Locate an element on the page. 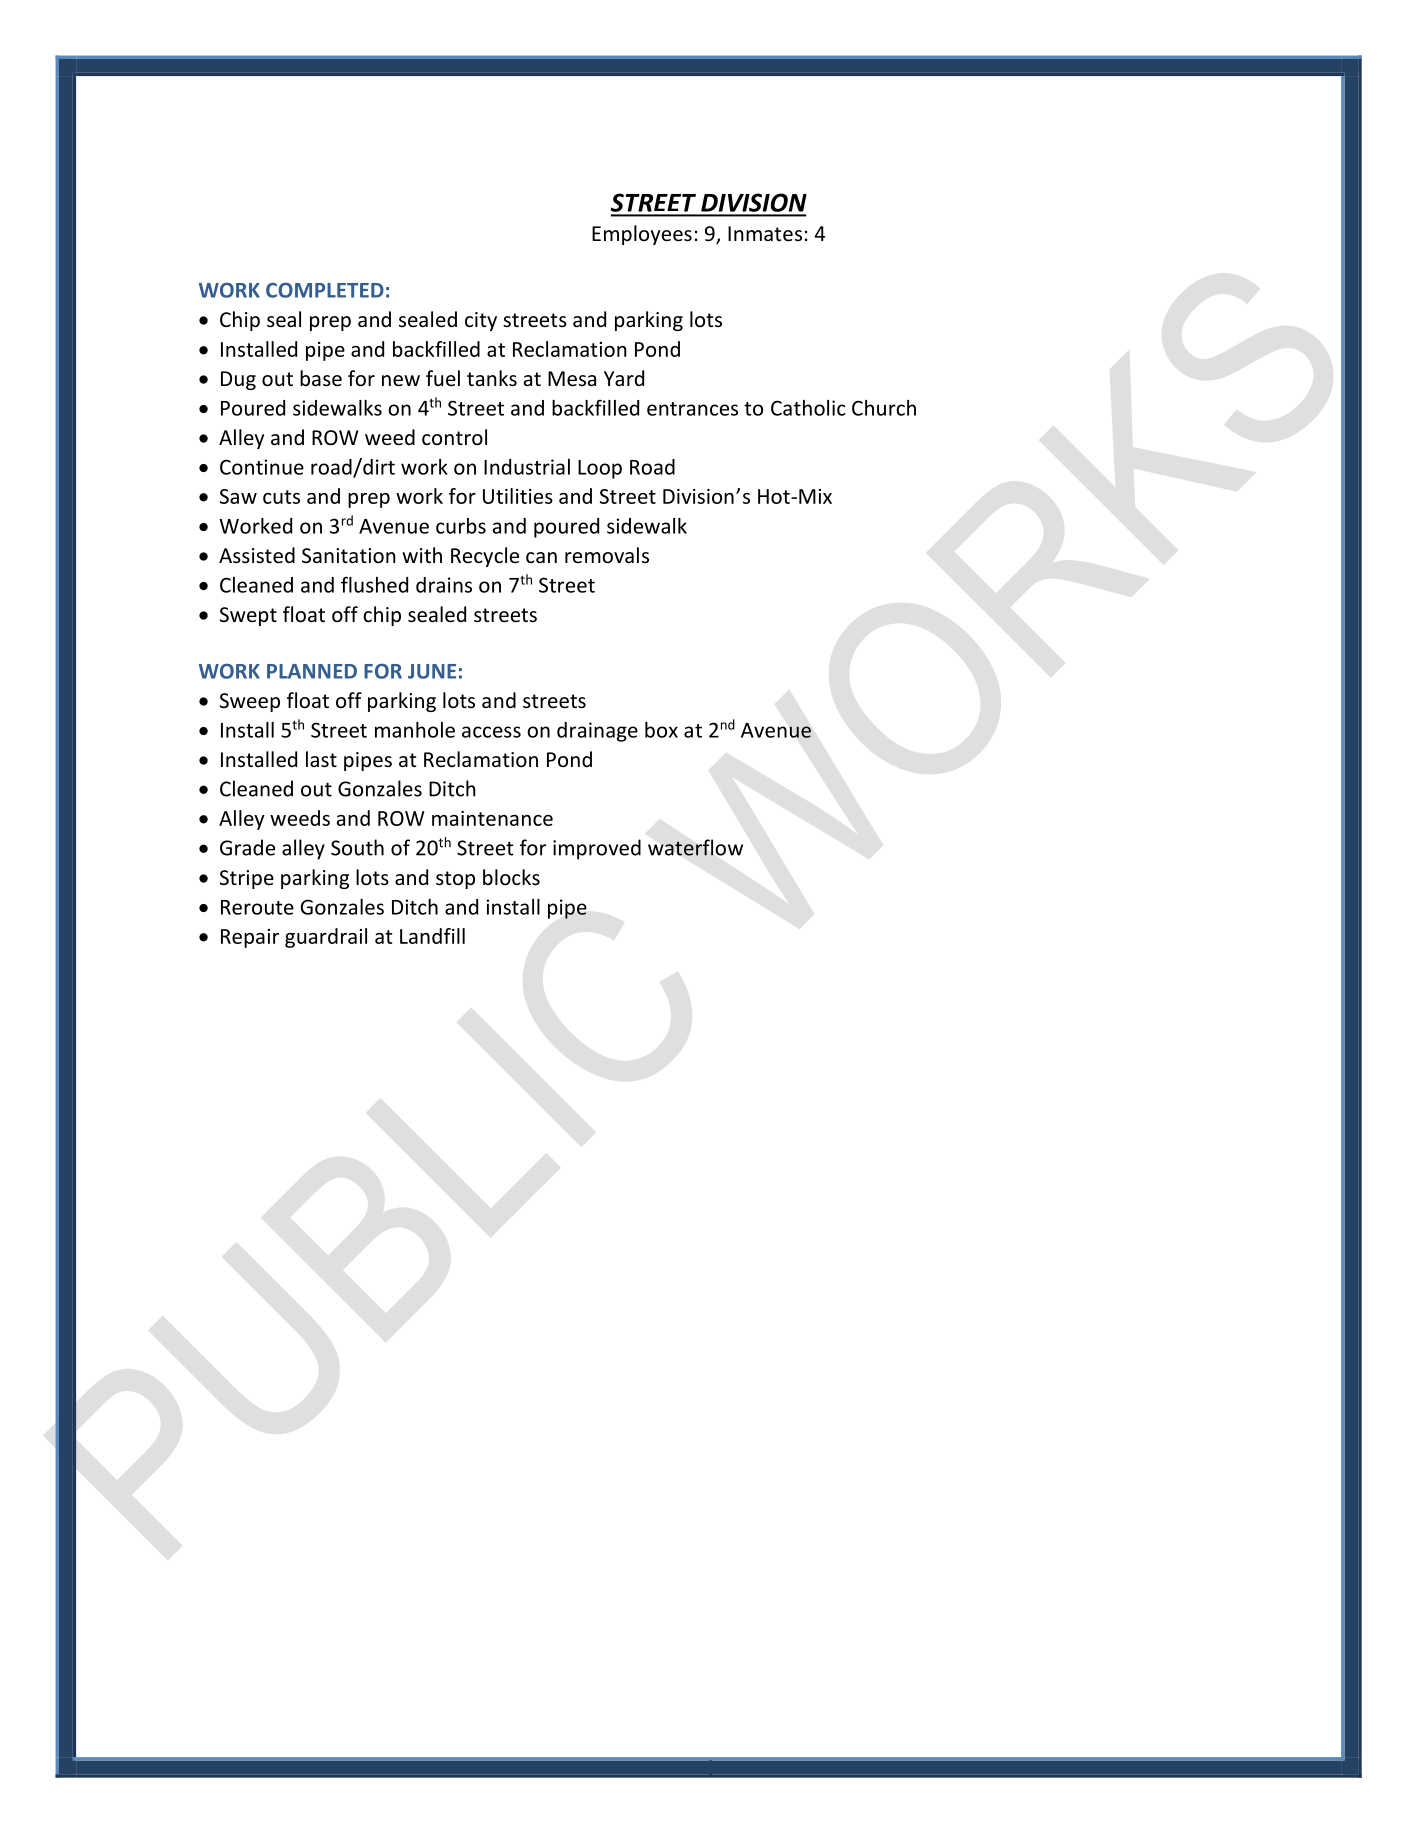  blocks is located at coordinates (511, 877).
